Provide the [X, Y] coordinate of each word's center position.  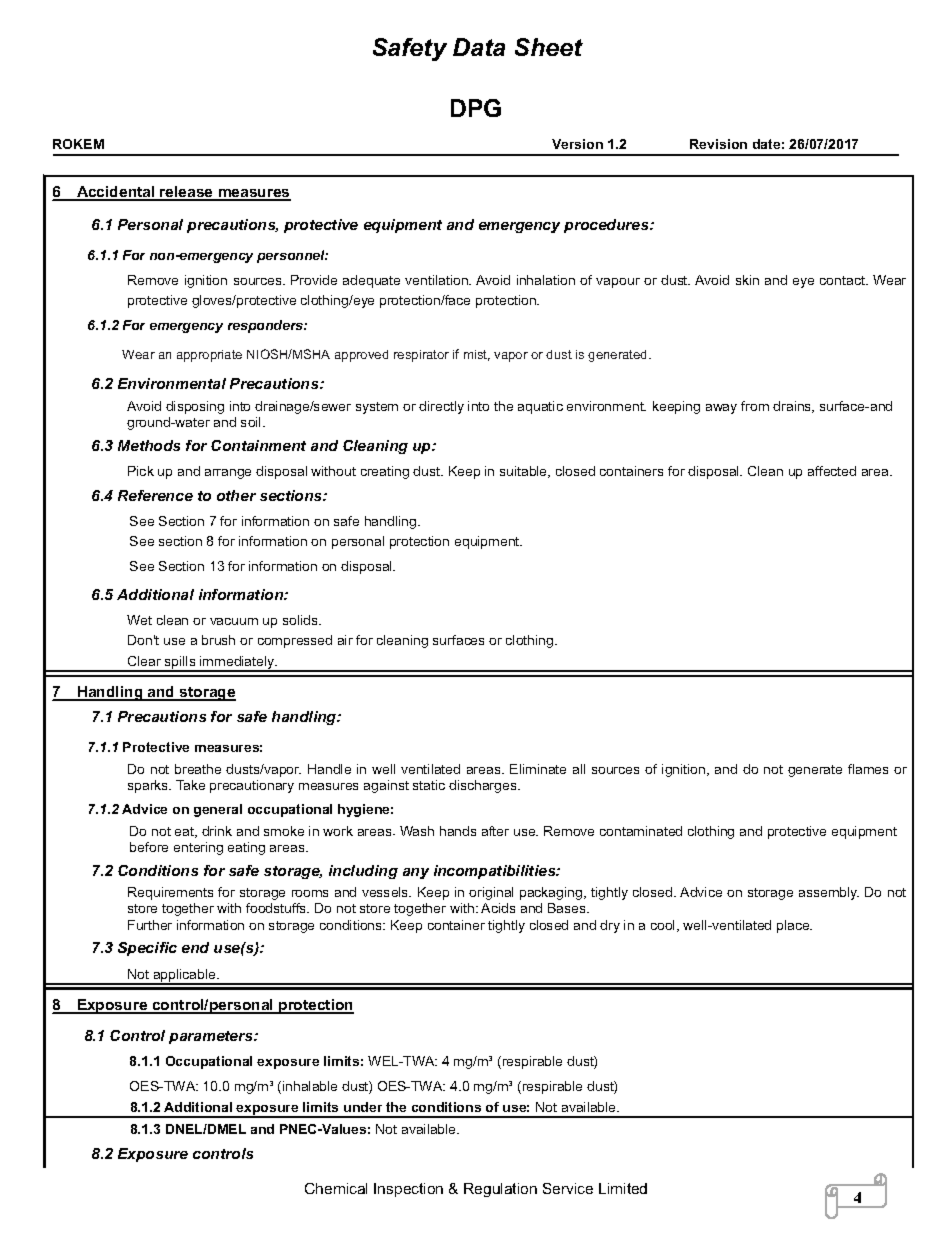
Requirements [170, 893]
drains [793, 407]
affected [832, 471]
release [187, 193]
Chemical [336, 1188]
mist [477, 355]
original [491, 893]
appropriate [209, 356]
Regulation [500, 1190]
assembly [829, 893]
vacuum [234, 621]
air [345, 640]
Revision [718, 144]
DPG [476, 108]
